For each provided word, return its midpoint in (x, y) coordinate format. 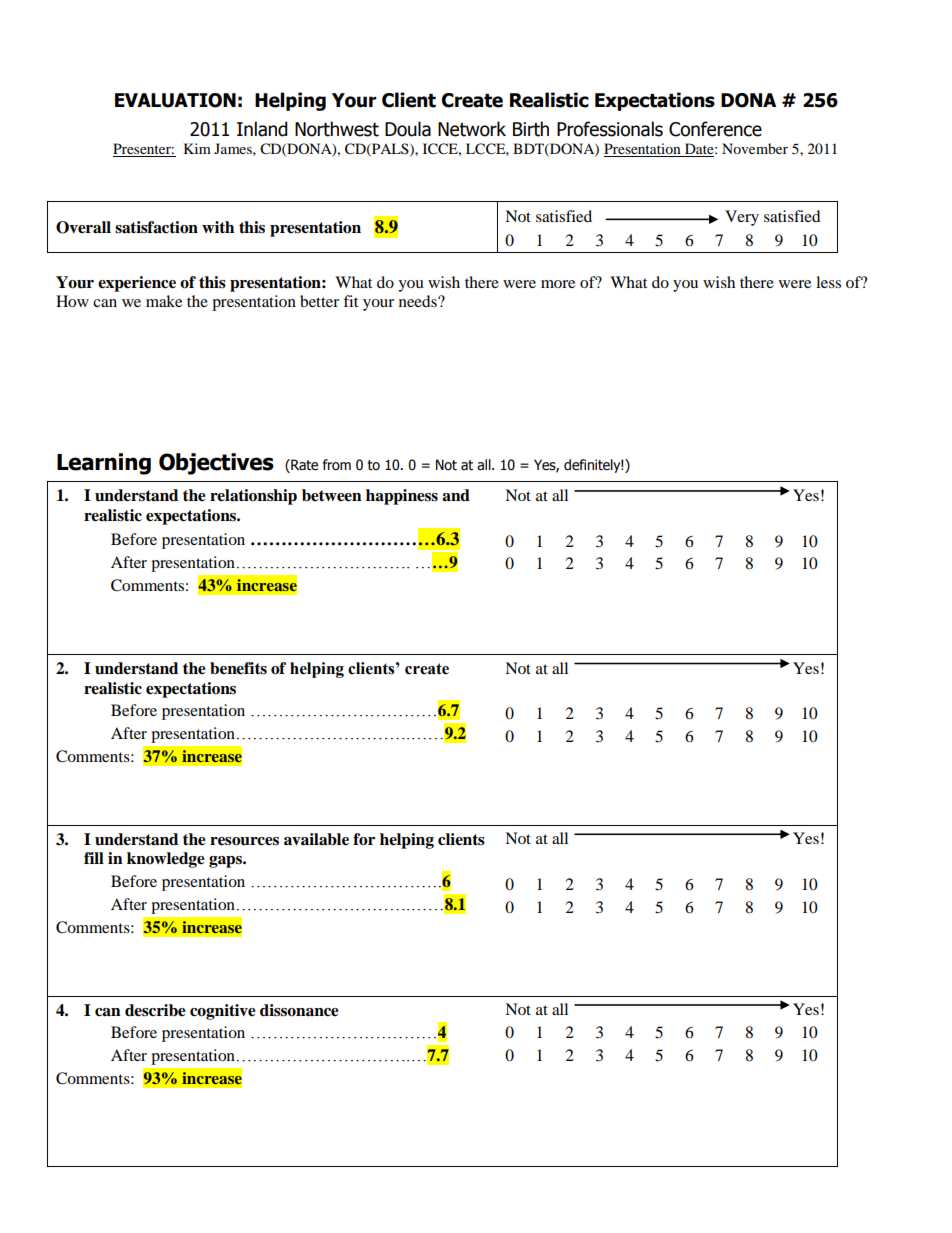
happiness (402, 497)
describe (155, 1010)
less (828, 282)
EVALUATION (175, 100)
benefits (238, 668)
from (337, 465)
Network (472, 129)
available (316, 839)
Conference (715, 129)
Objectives (216, 464)
